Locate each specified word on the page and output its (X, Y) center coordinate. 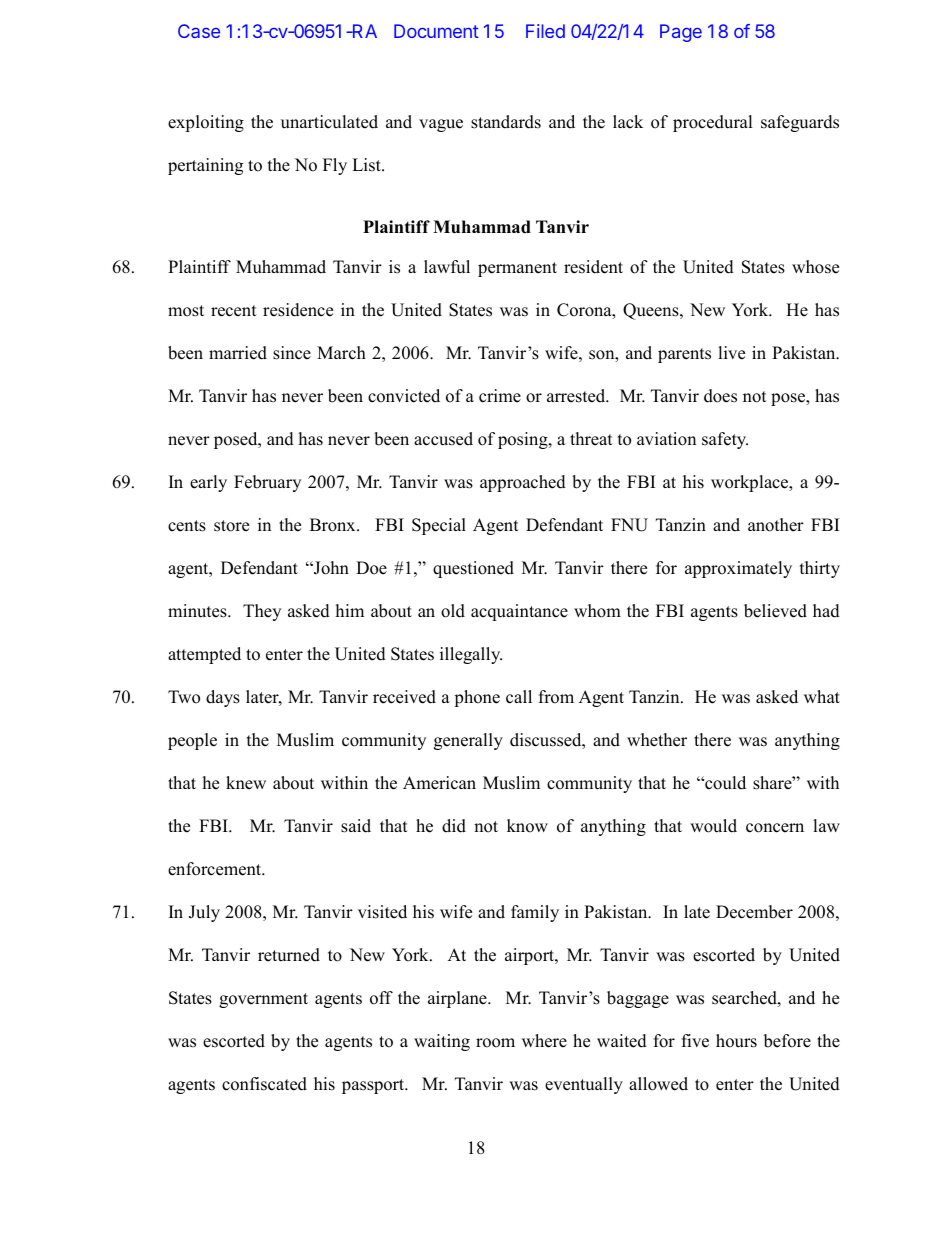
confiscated (264, 1084)
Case (199, 31)
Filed (545, 31)
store (231, 526)
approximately (738, 569)
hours (736, 1041)
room (495, 1043)
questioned (473, 569)
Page (681, 33)
